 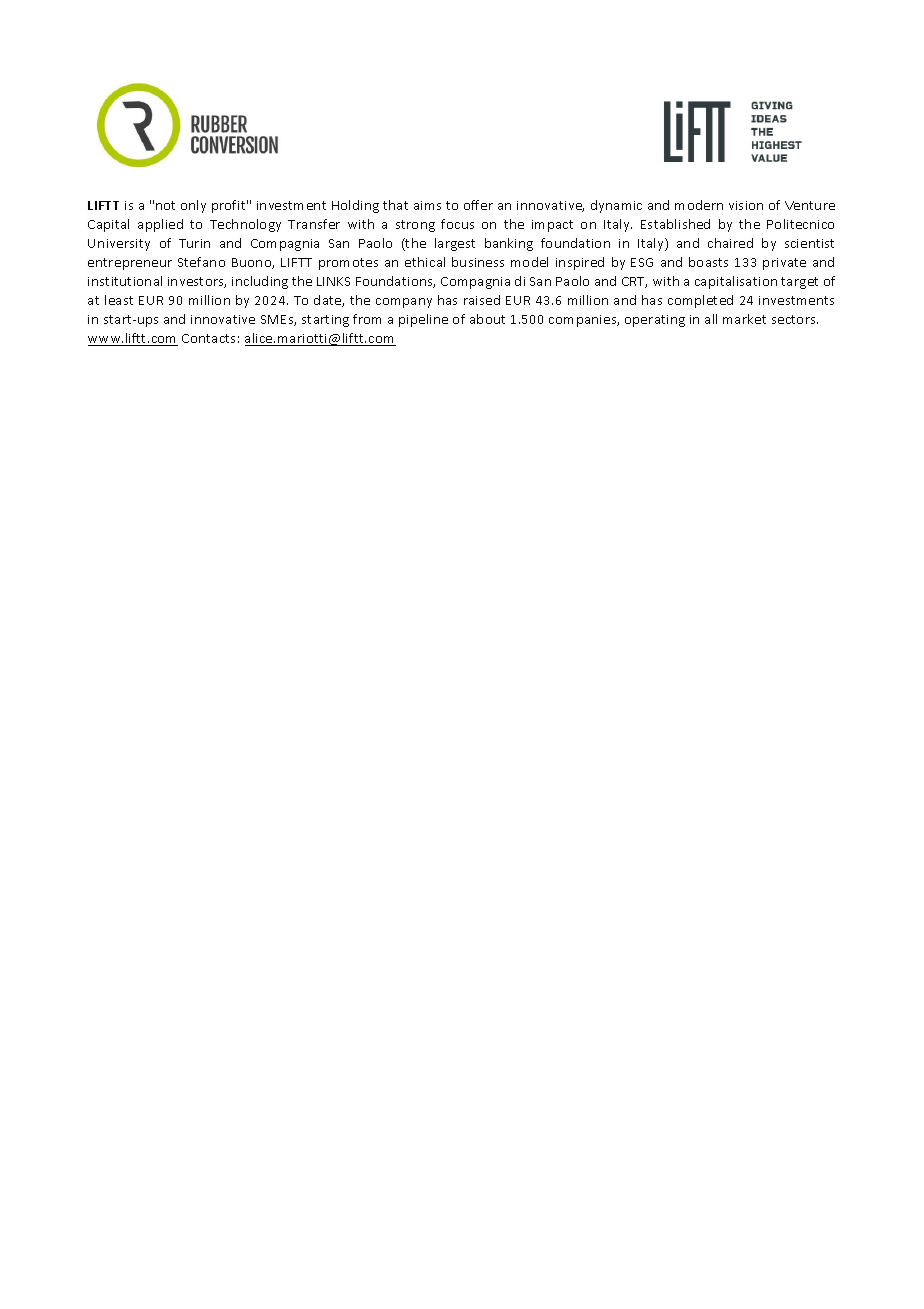 What do you see at coordinates (333, 281) in the screenshot?
I see `LINKS` at bounding box center [333, 281].
